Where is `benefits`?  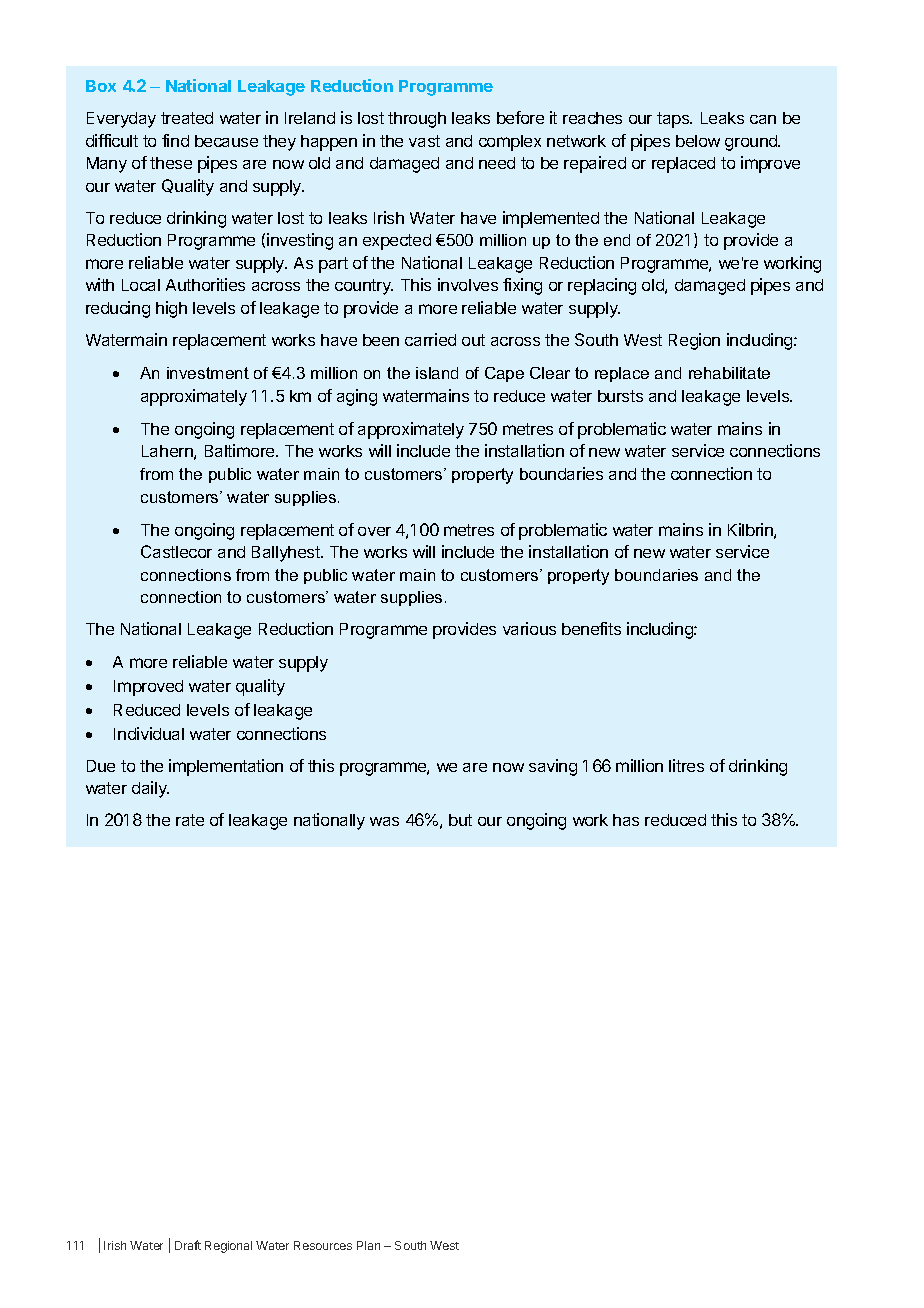
benefits is located at coordinates (591, 628).
